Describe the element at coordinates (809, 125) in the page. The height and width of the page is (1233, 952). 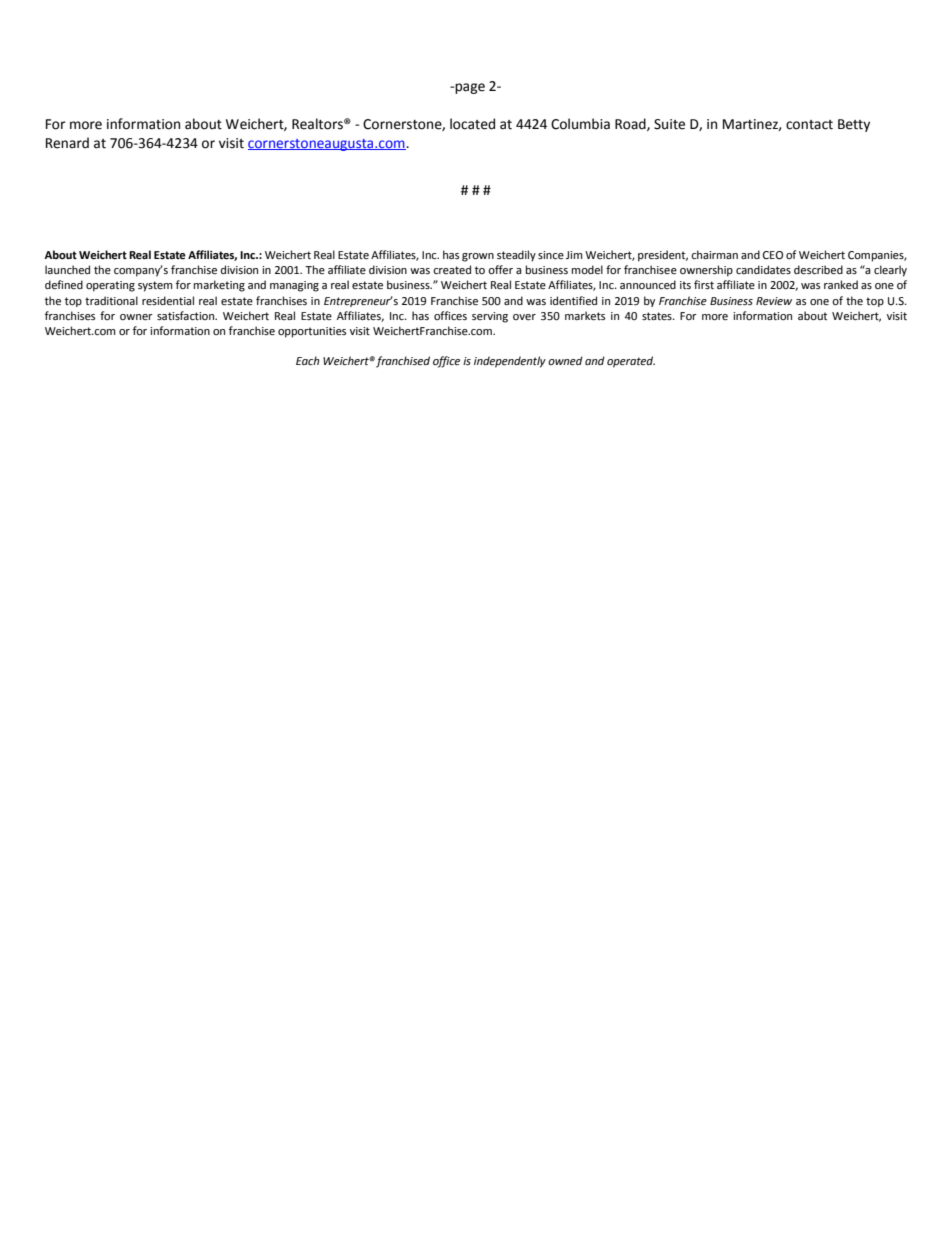
I see `contact` at that location.
